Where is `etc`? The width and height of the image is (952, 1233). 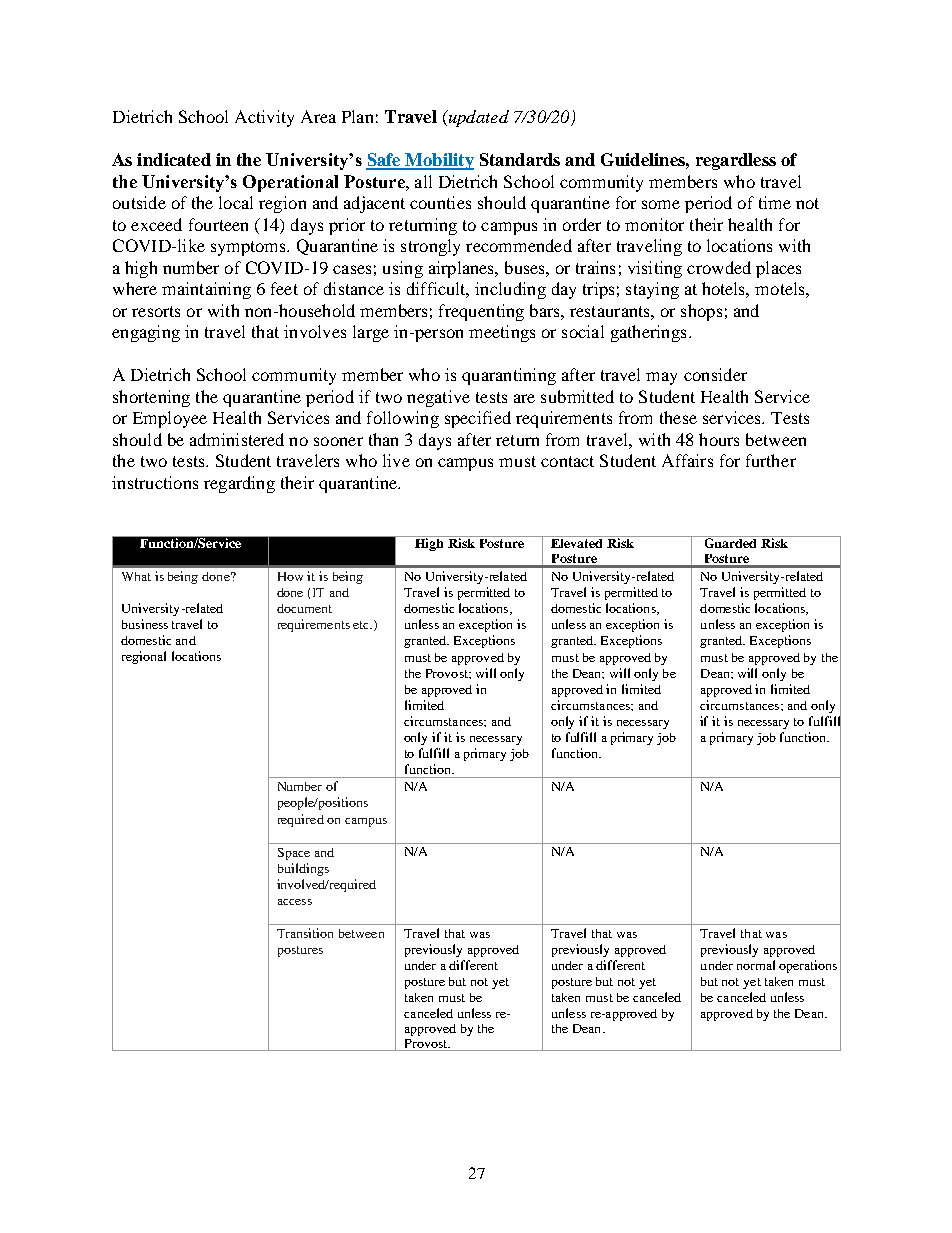 etc is located at coordinates (362, 625).
